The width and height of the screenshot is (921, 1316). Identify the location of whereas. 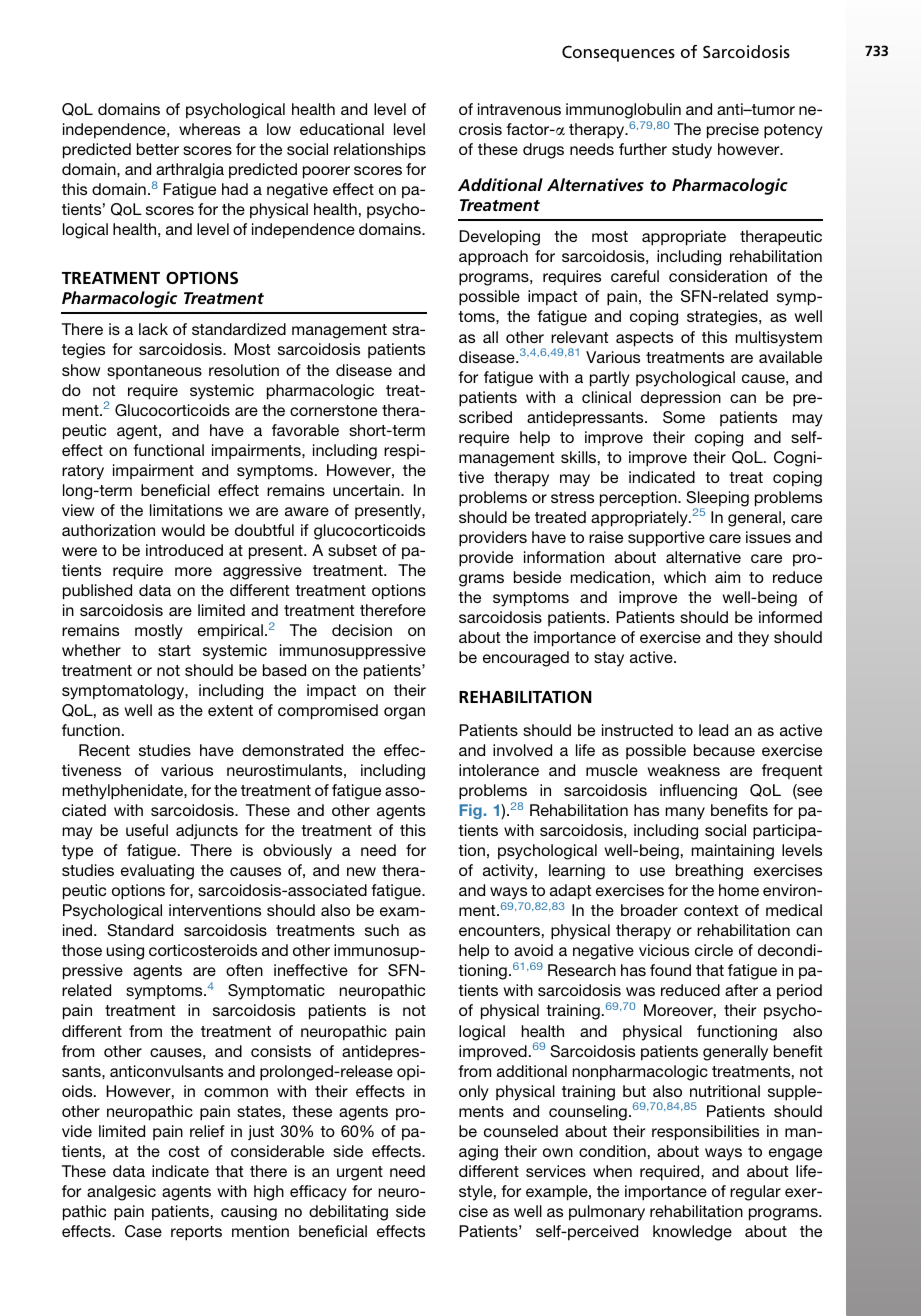
(209, 129).
